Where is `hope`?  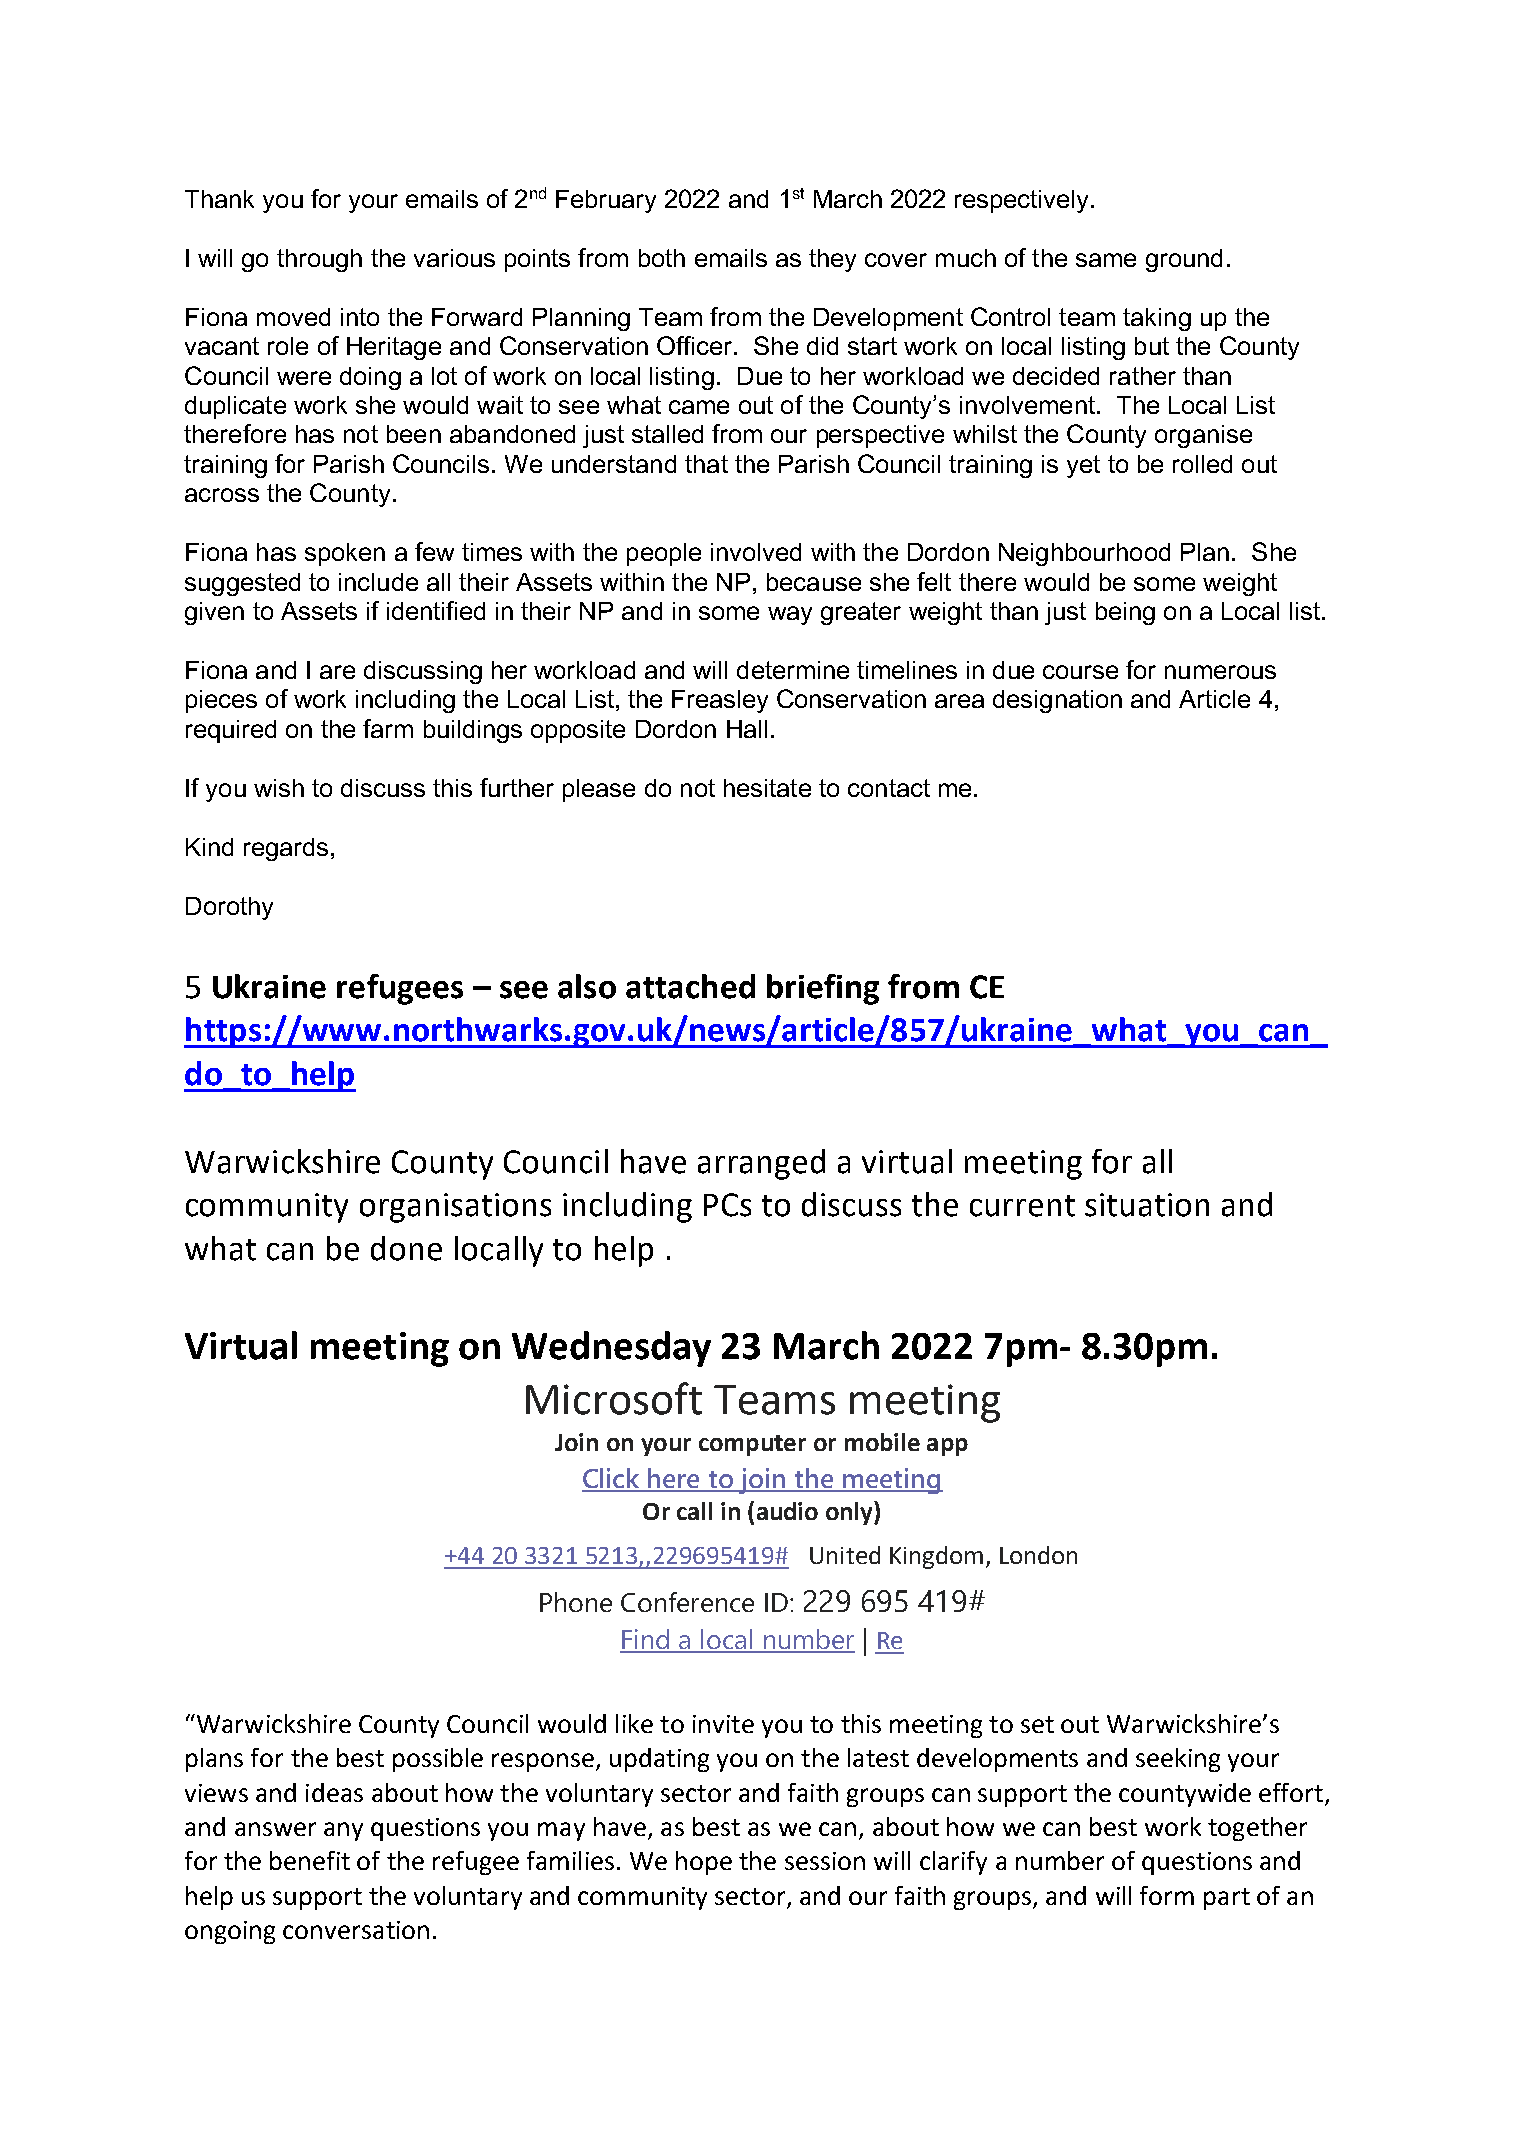
hope is located at coordinates (704, 1863).
